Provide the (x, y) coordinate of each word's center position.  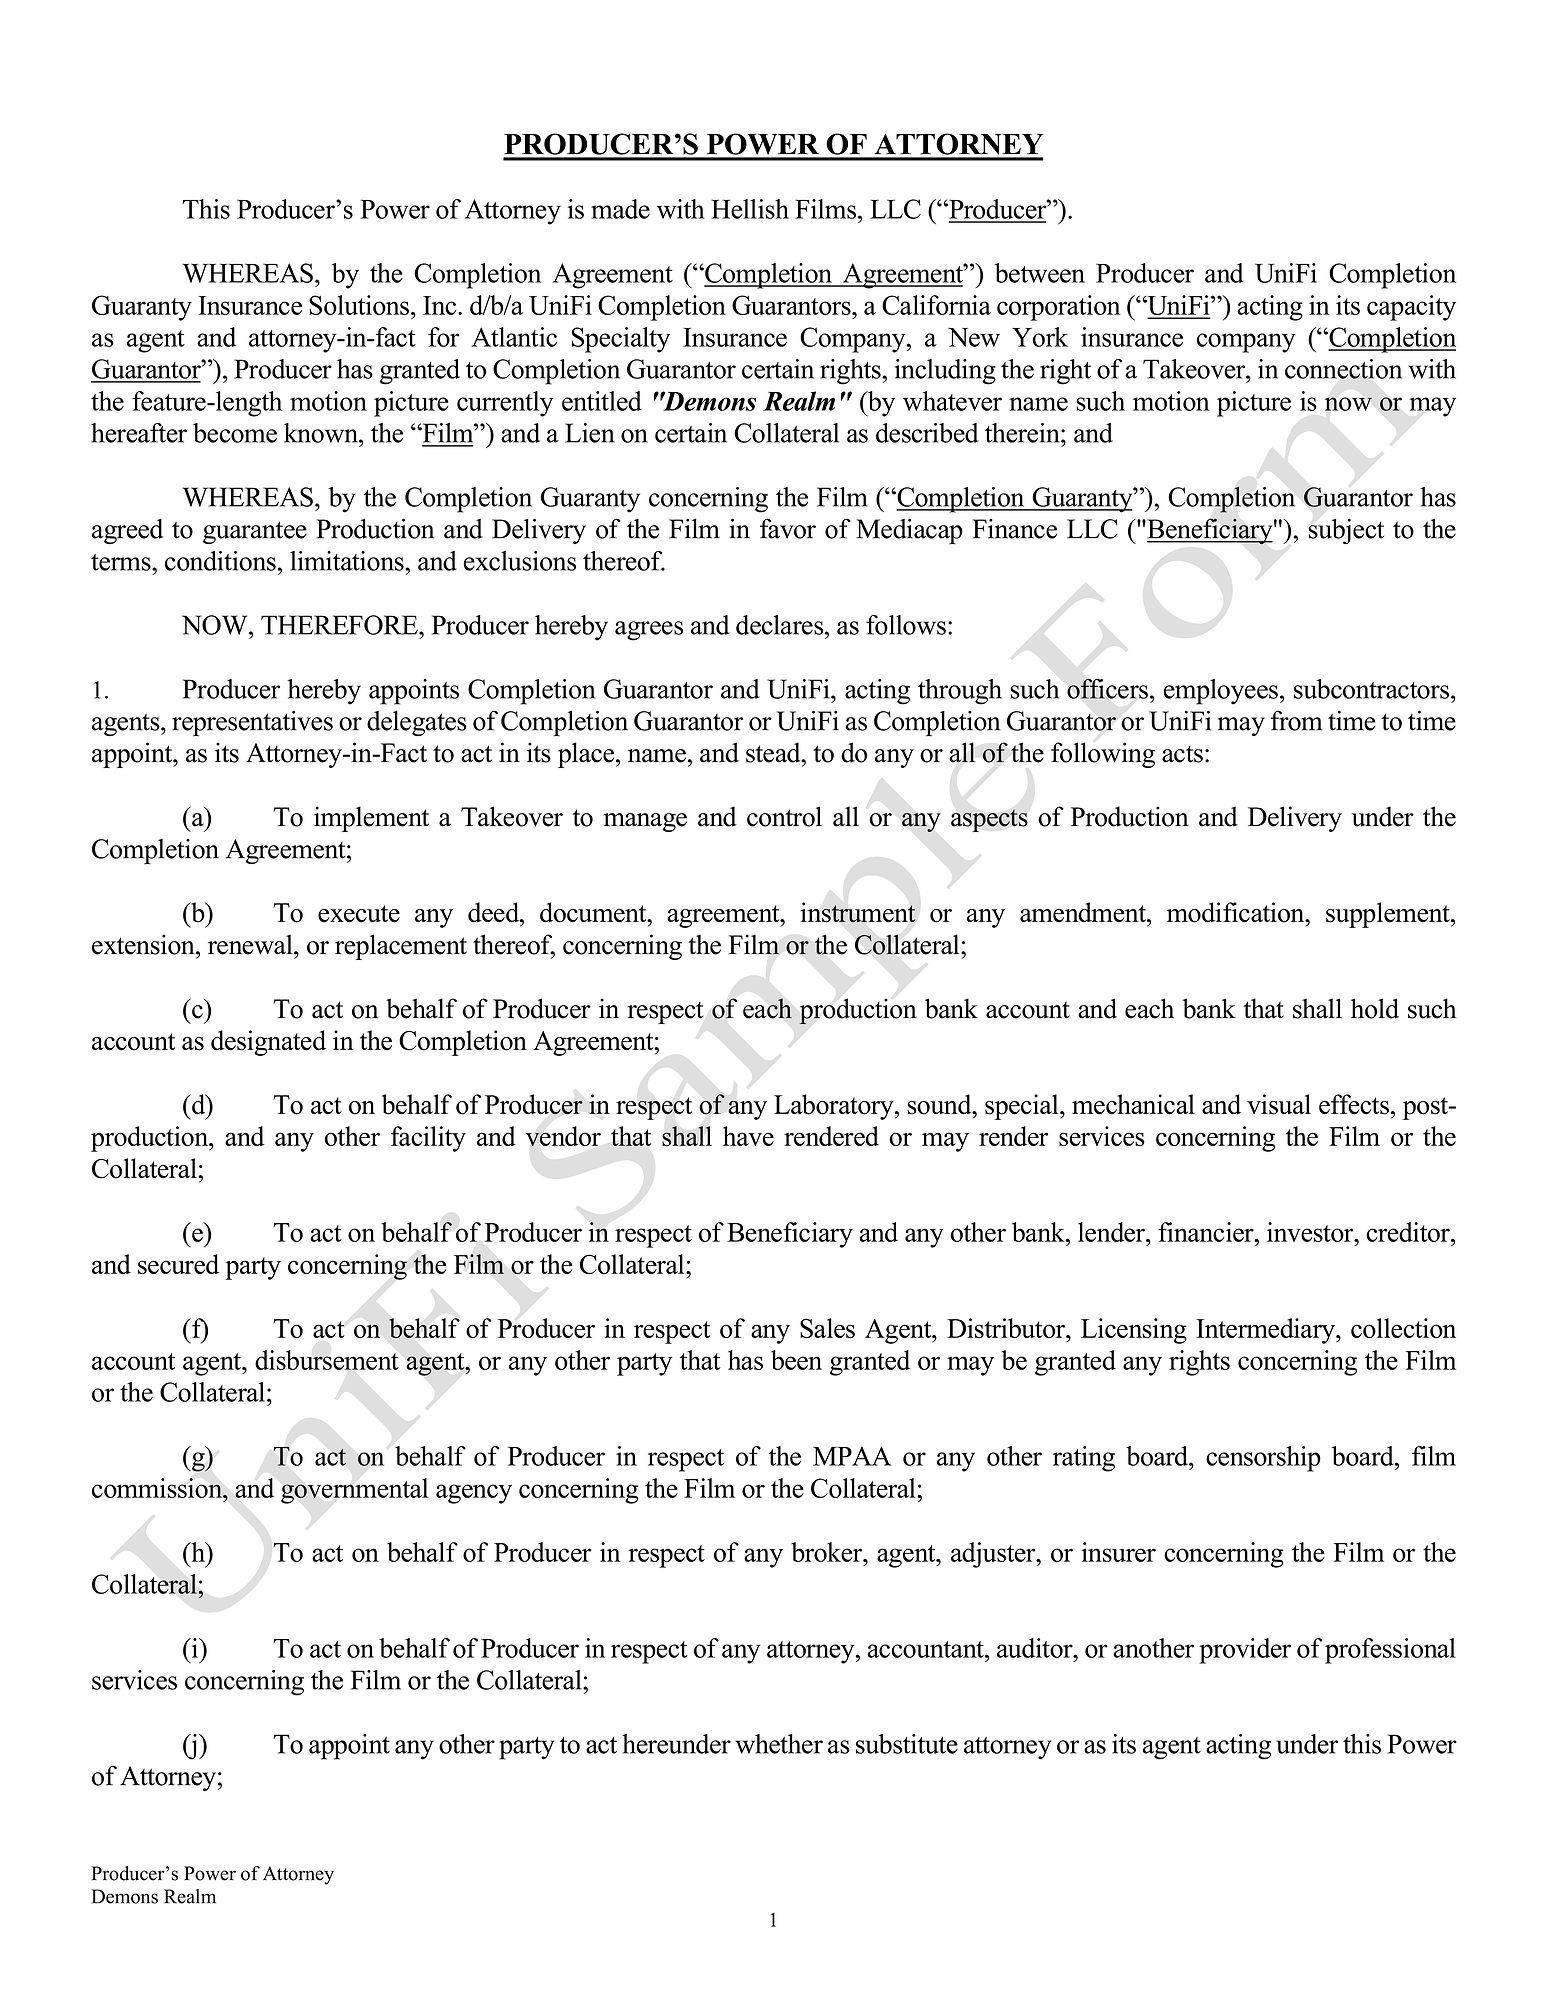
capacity (1411, 308)
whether (779, 1744)
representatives (252, 723)
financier (1207, 1232)
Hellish (750, 209)
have (748, 1136)
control (784, 816)
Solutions (359, 305)
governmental (354, 1491)
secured (178, 1264)
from (1297, 720)
